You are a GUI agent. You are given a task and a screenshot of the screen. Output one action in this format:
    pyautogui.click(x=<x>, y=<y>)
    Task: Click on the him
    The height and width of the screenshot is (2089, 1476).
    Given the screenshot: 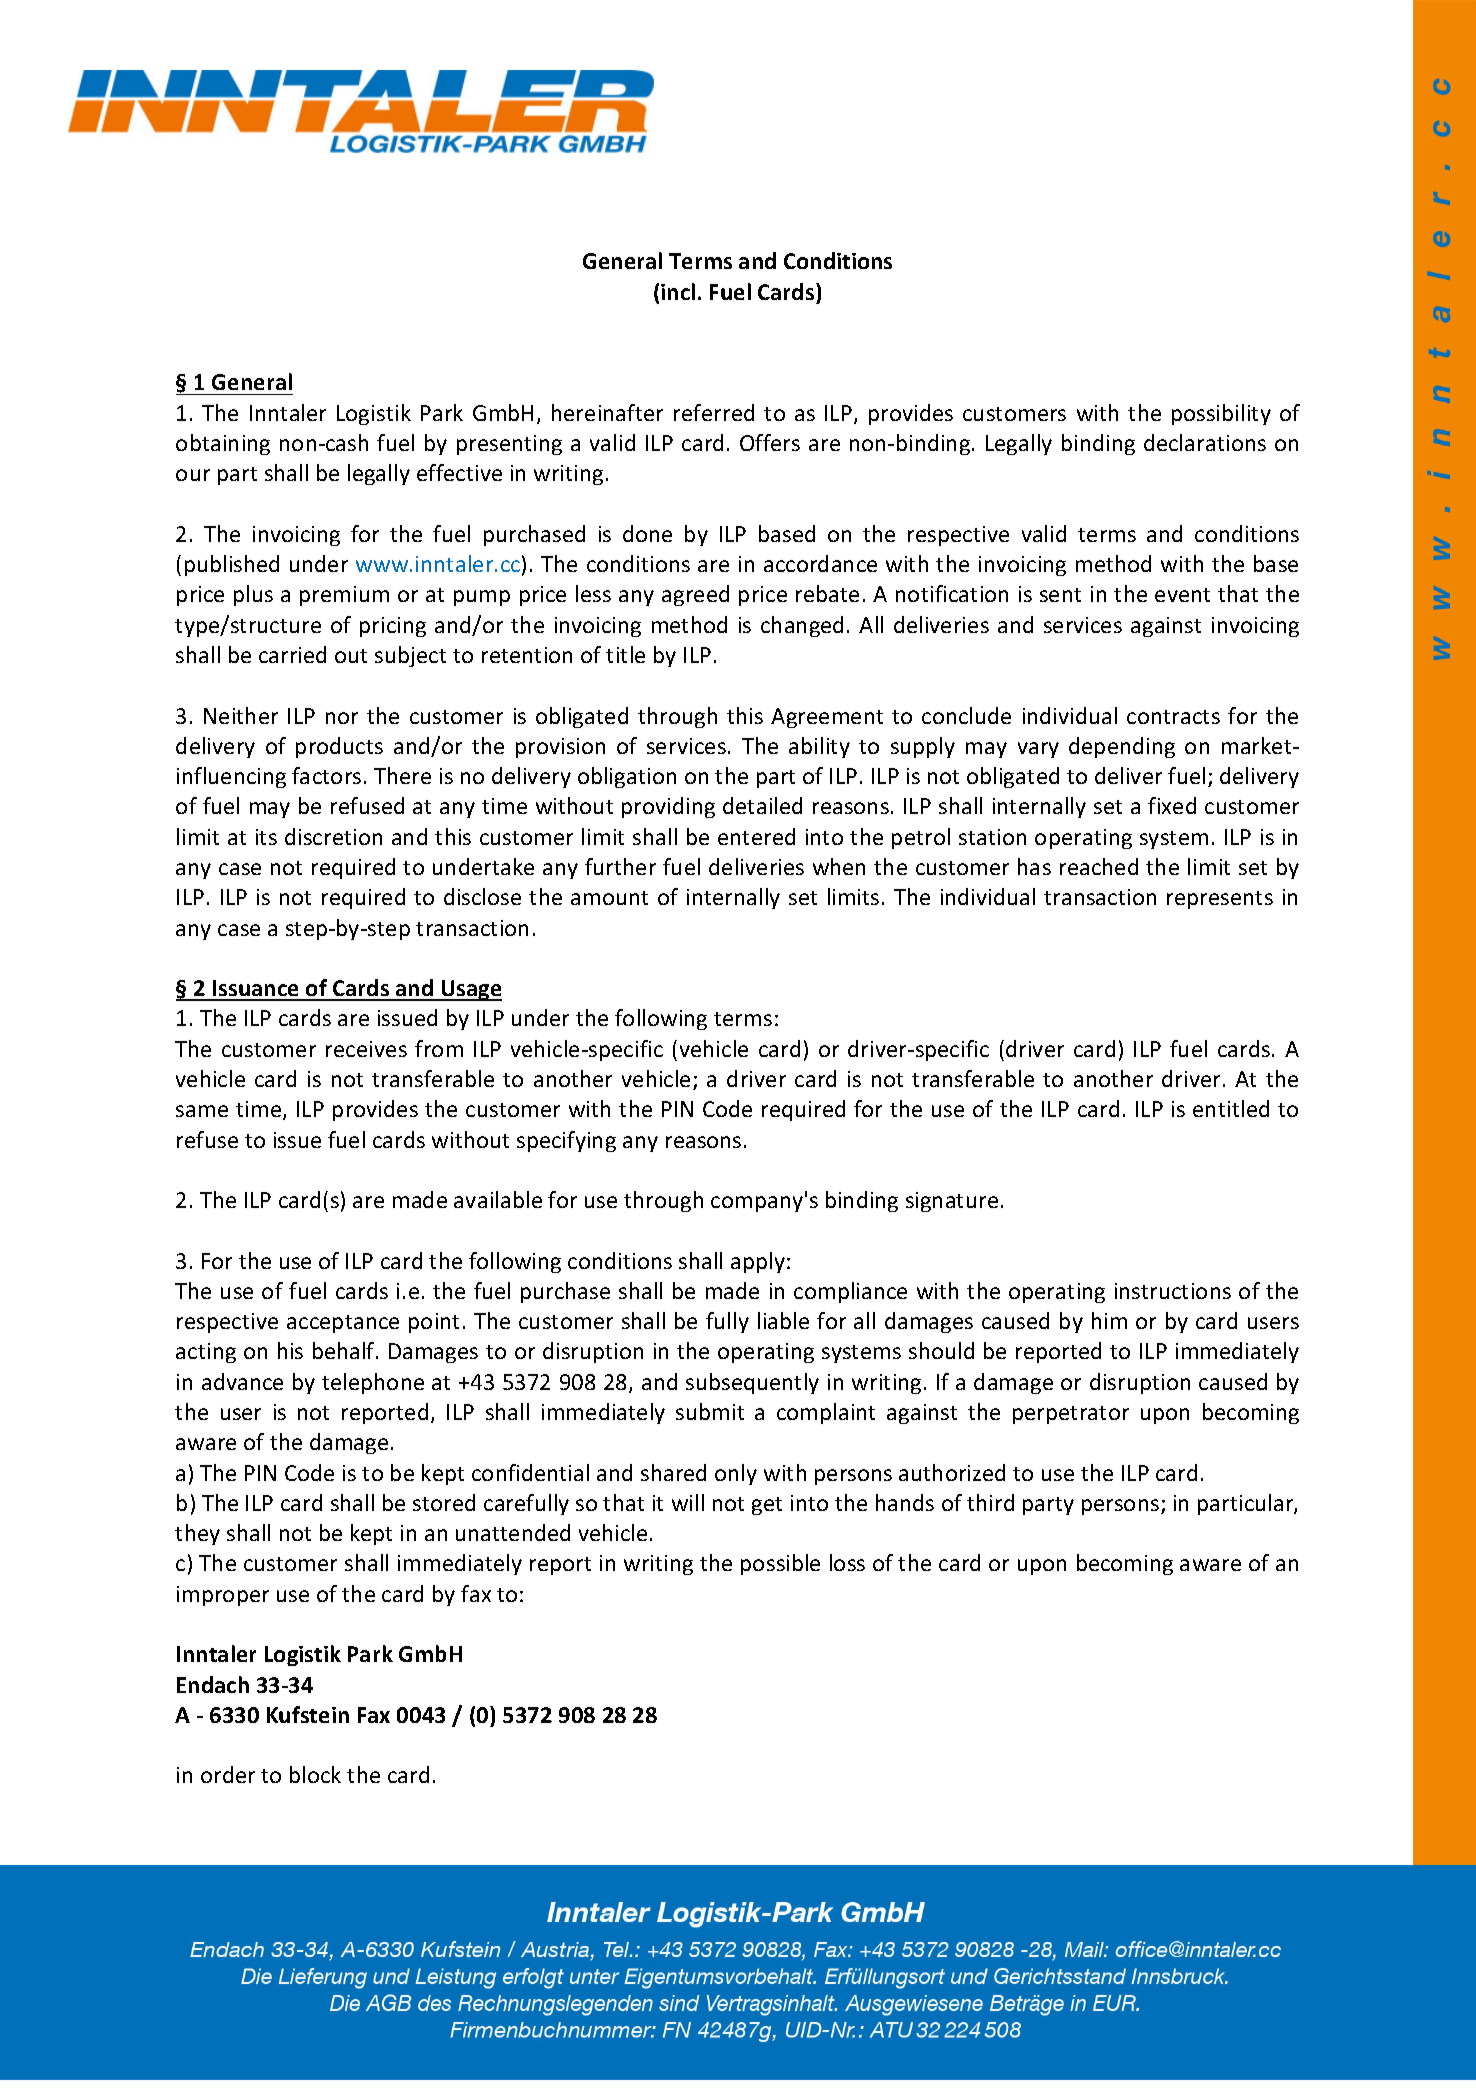 What is the action you would take?
    pyautogui.click(x=1109, y=1320)
